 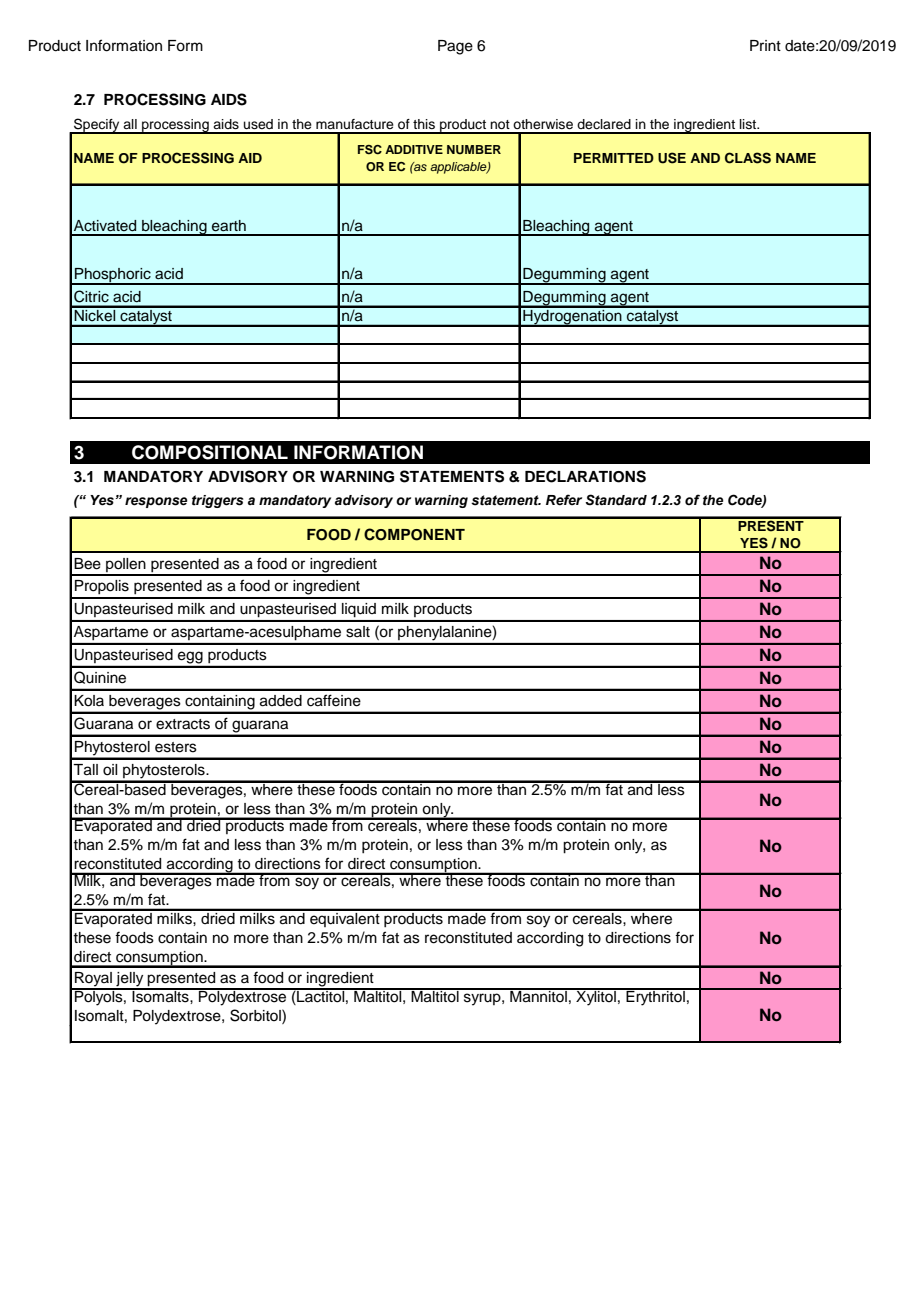 I want to click on esters, so click(x=176, y=747).
